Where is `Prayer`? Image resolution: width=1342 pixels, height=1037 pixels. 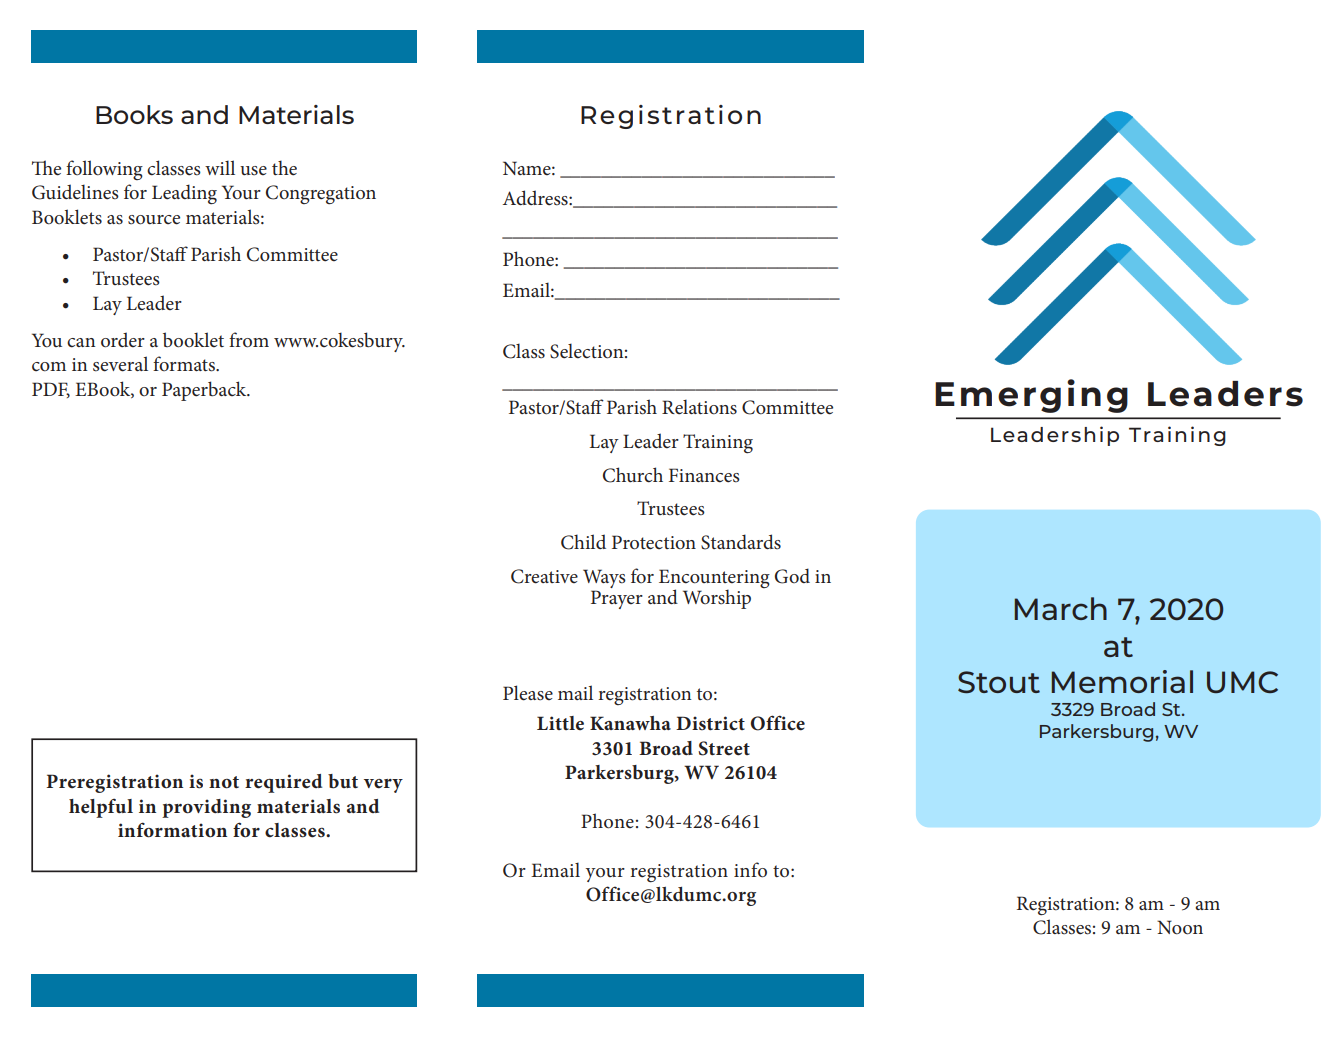 Prayer is located at coordinates (617, 599).
